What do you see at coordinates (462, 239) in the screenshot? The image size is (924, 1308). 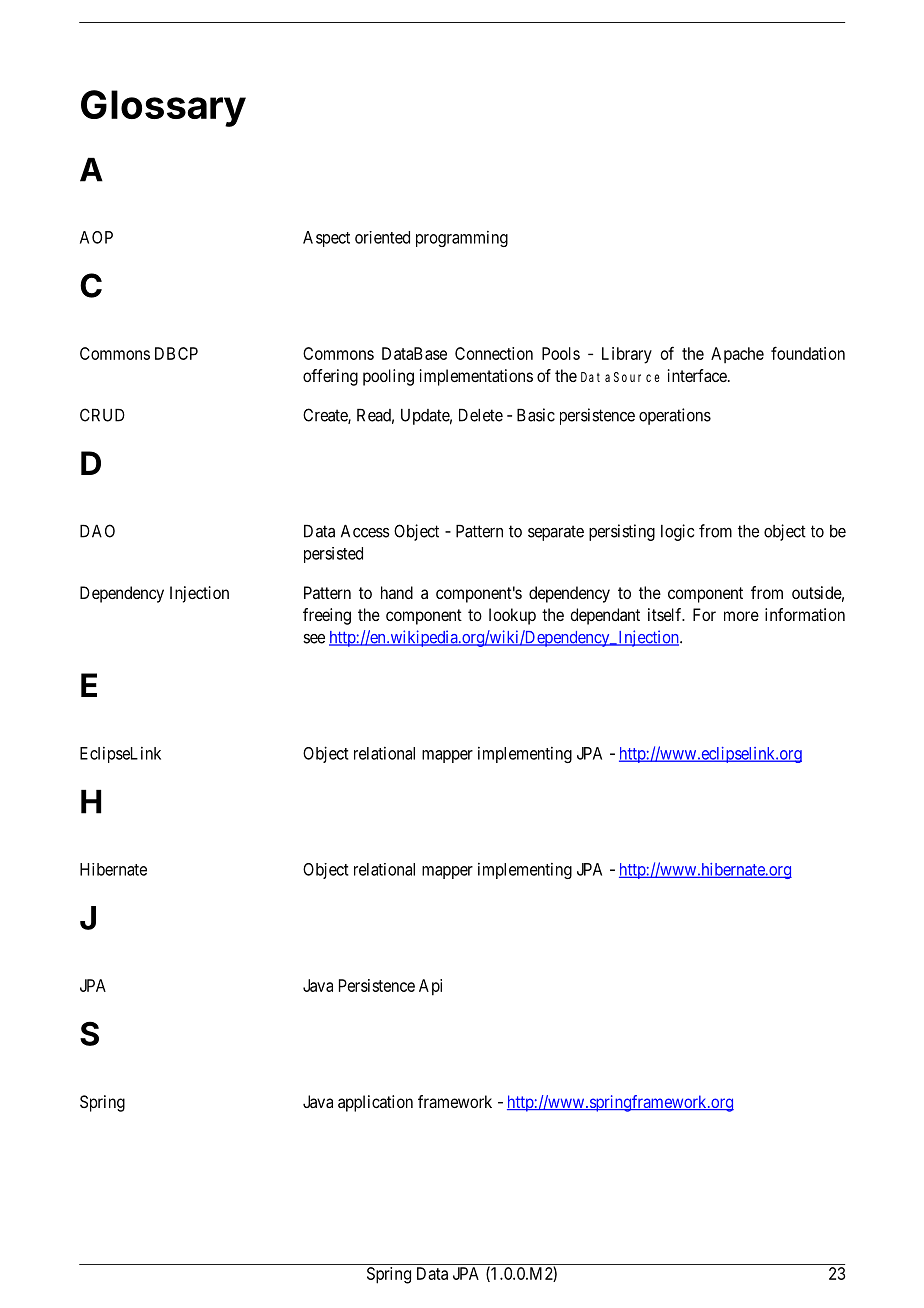 I see `programming` at bounding box center [462, 239].
